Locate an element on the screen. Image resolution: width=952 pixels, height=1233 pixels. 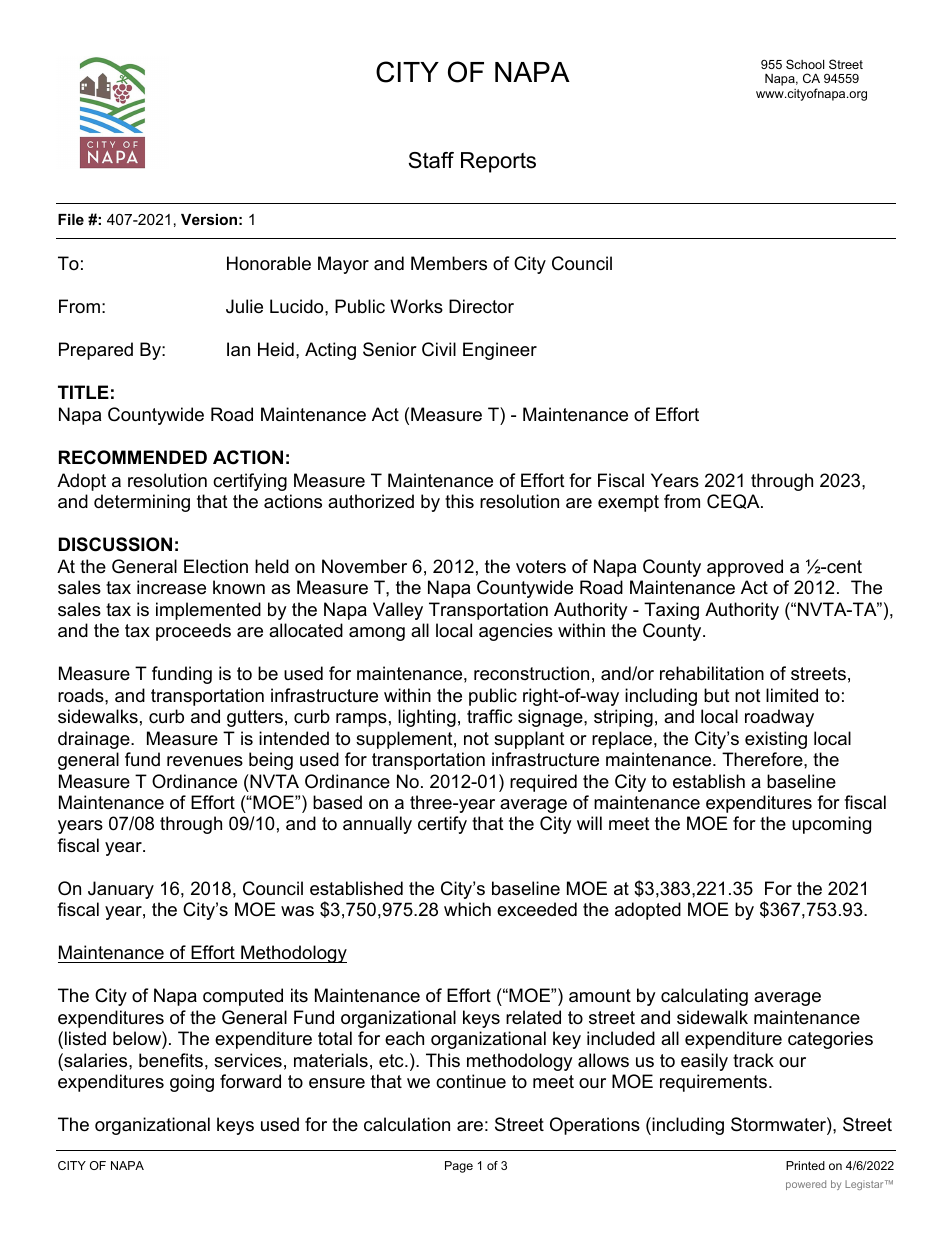
Valley is located at coordinates (398, 611).
